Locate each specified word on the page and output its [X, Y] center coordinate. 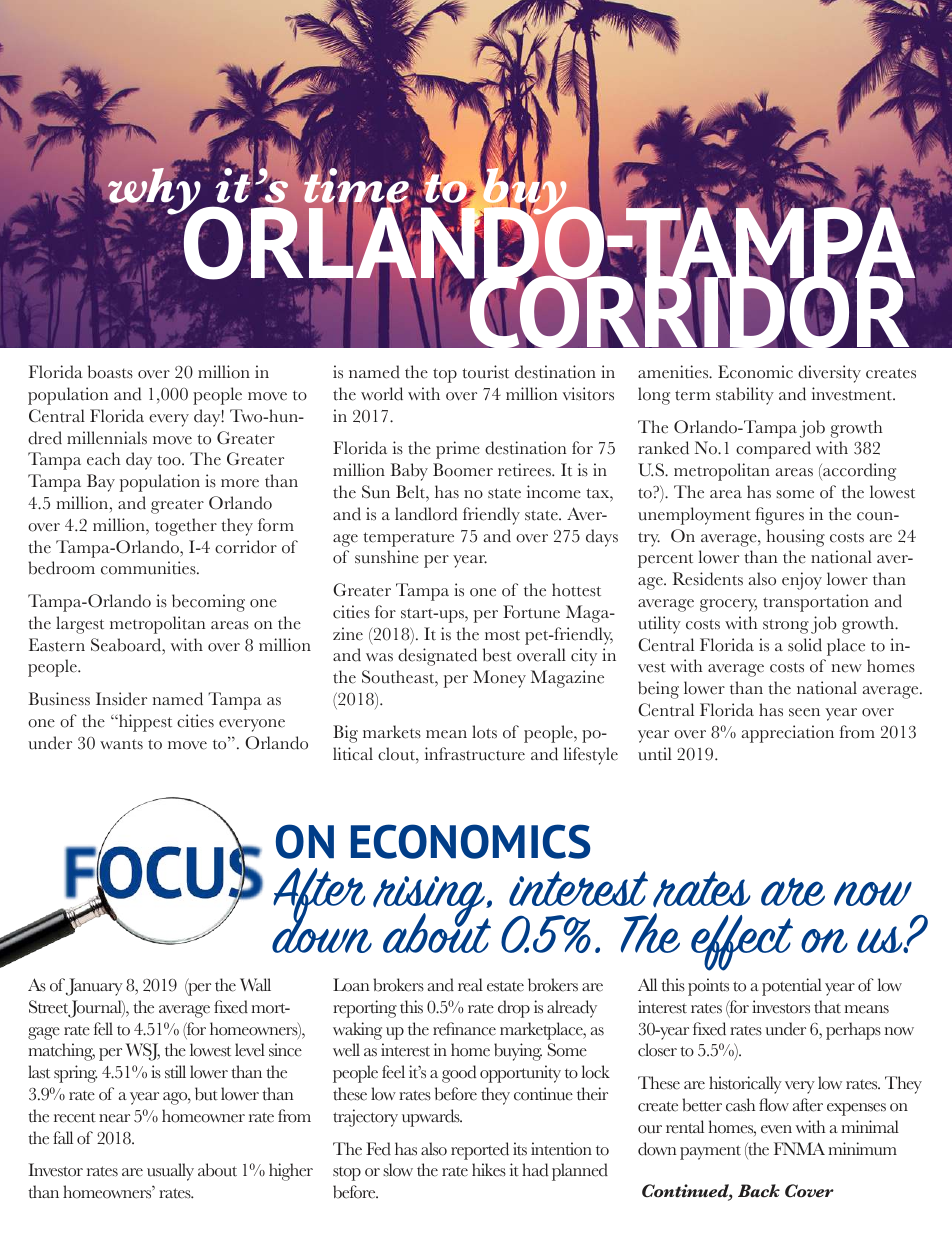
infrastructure [475, 754]
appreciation [787, 734]
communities [149, 568]
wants [121, 744]
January [94, 987]
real [470, 985]
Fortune [531, 612]
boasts [110, 372]
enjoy [802, 581]
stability [745, 396]
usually [170, 1172]
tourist [485, 372]
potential [792, 987]
